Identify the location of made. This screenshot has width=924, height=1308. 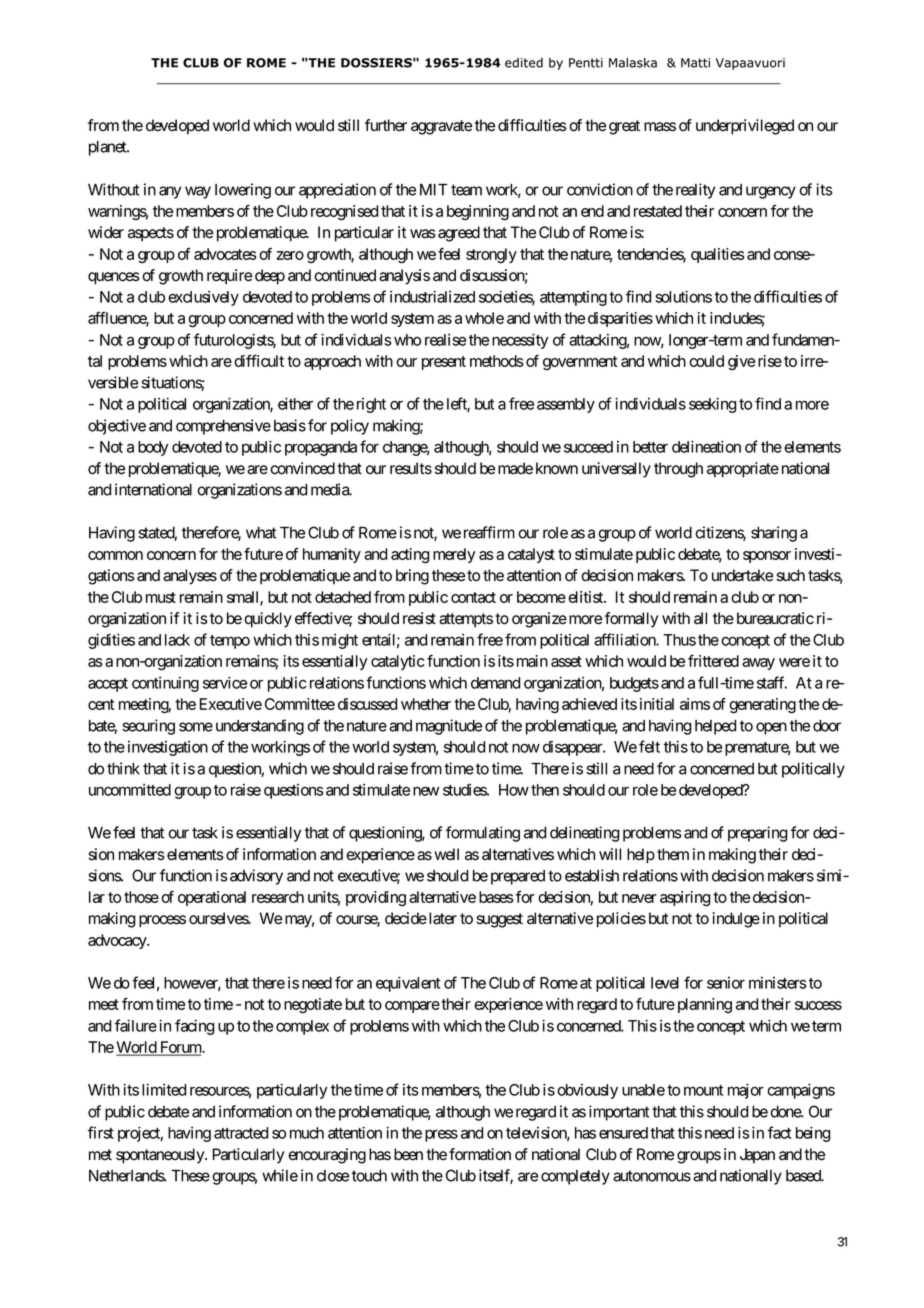
(515, 468).
